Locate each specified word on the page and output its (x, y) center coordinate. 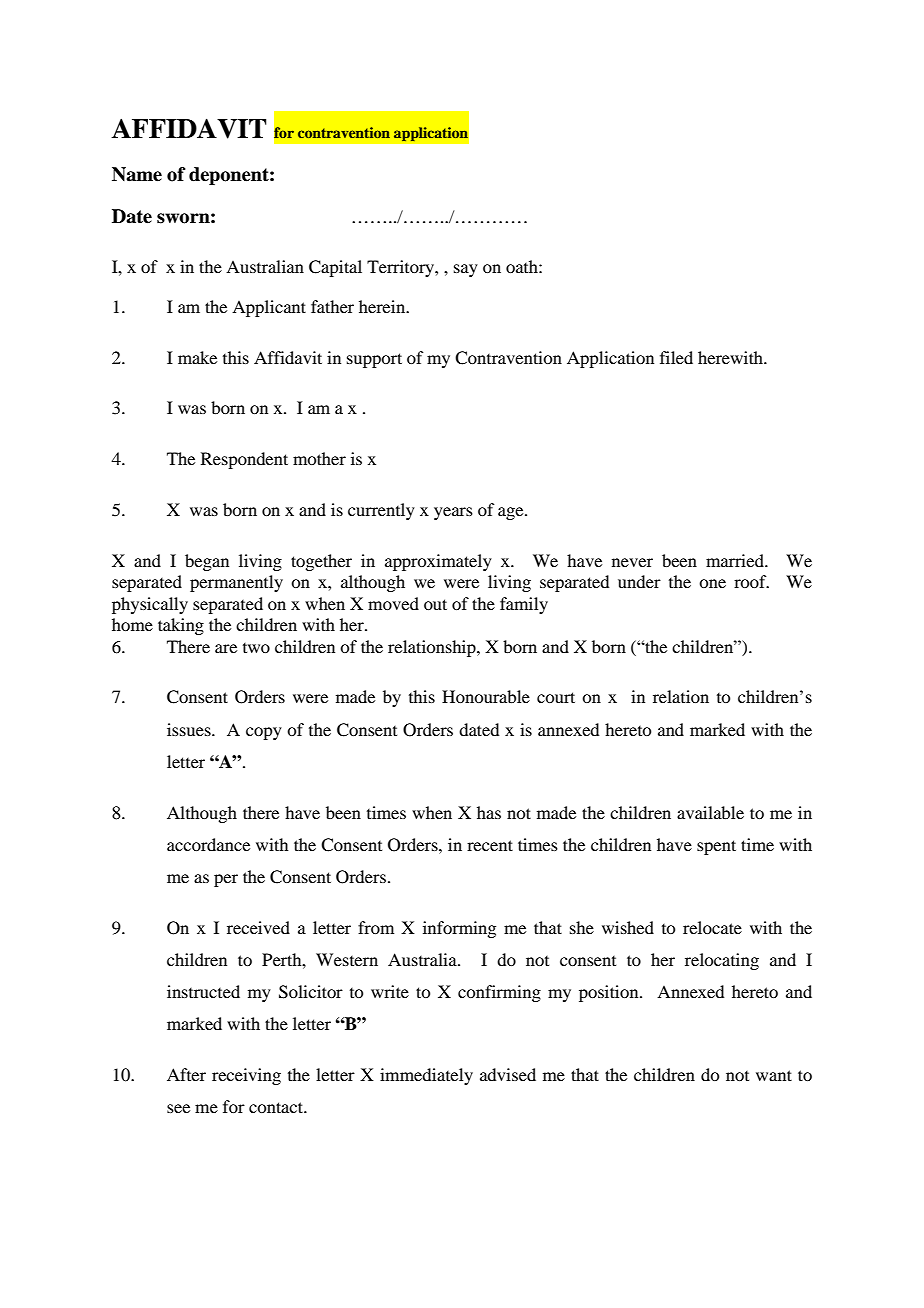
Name (137, 174)
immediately (426, 1076)
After (186, 1074)
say (466, 270)
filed (676, 357)
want (774, 1075)
